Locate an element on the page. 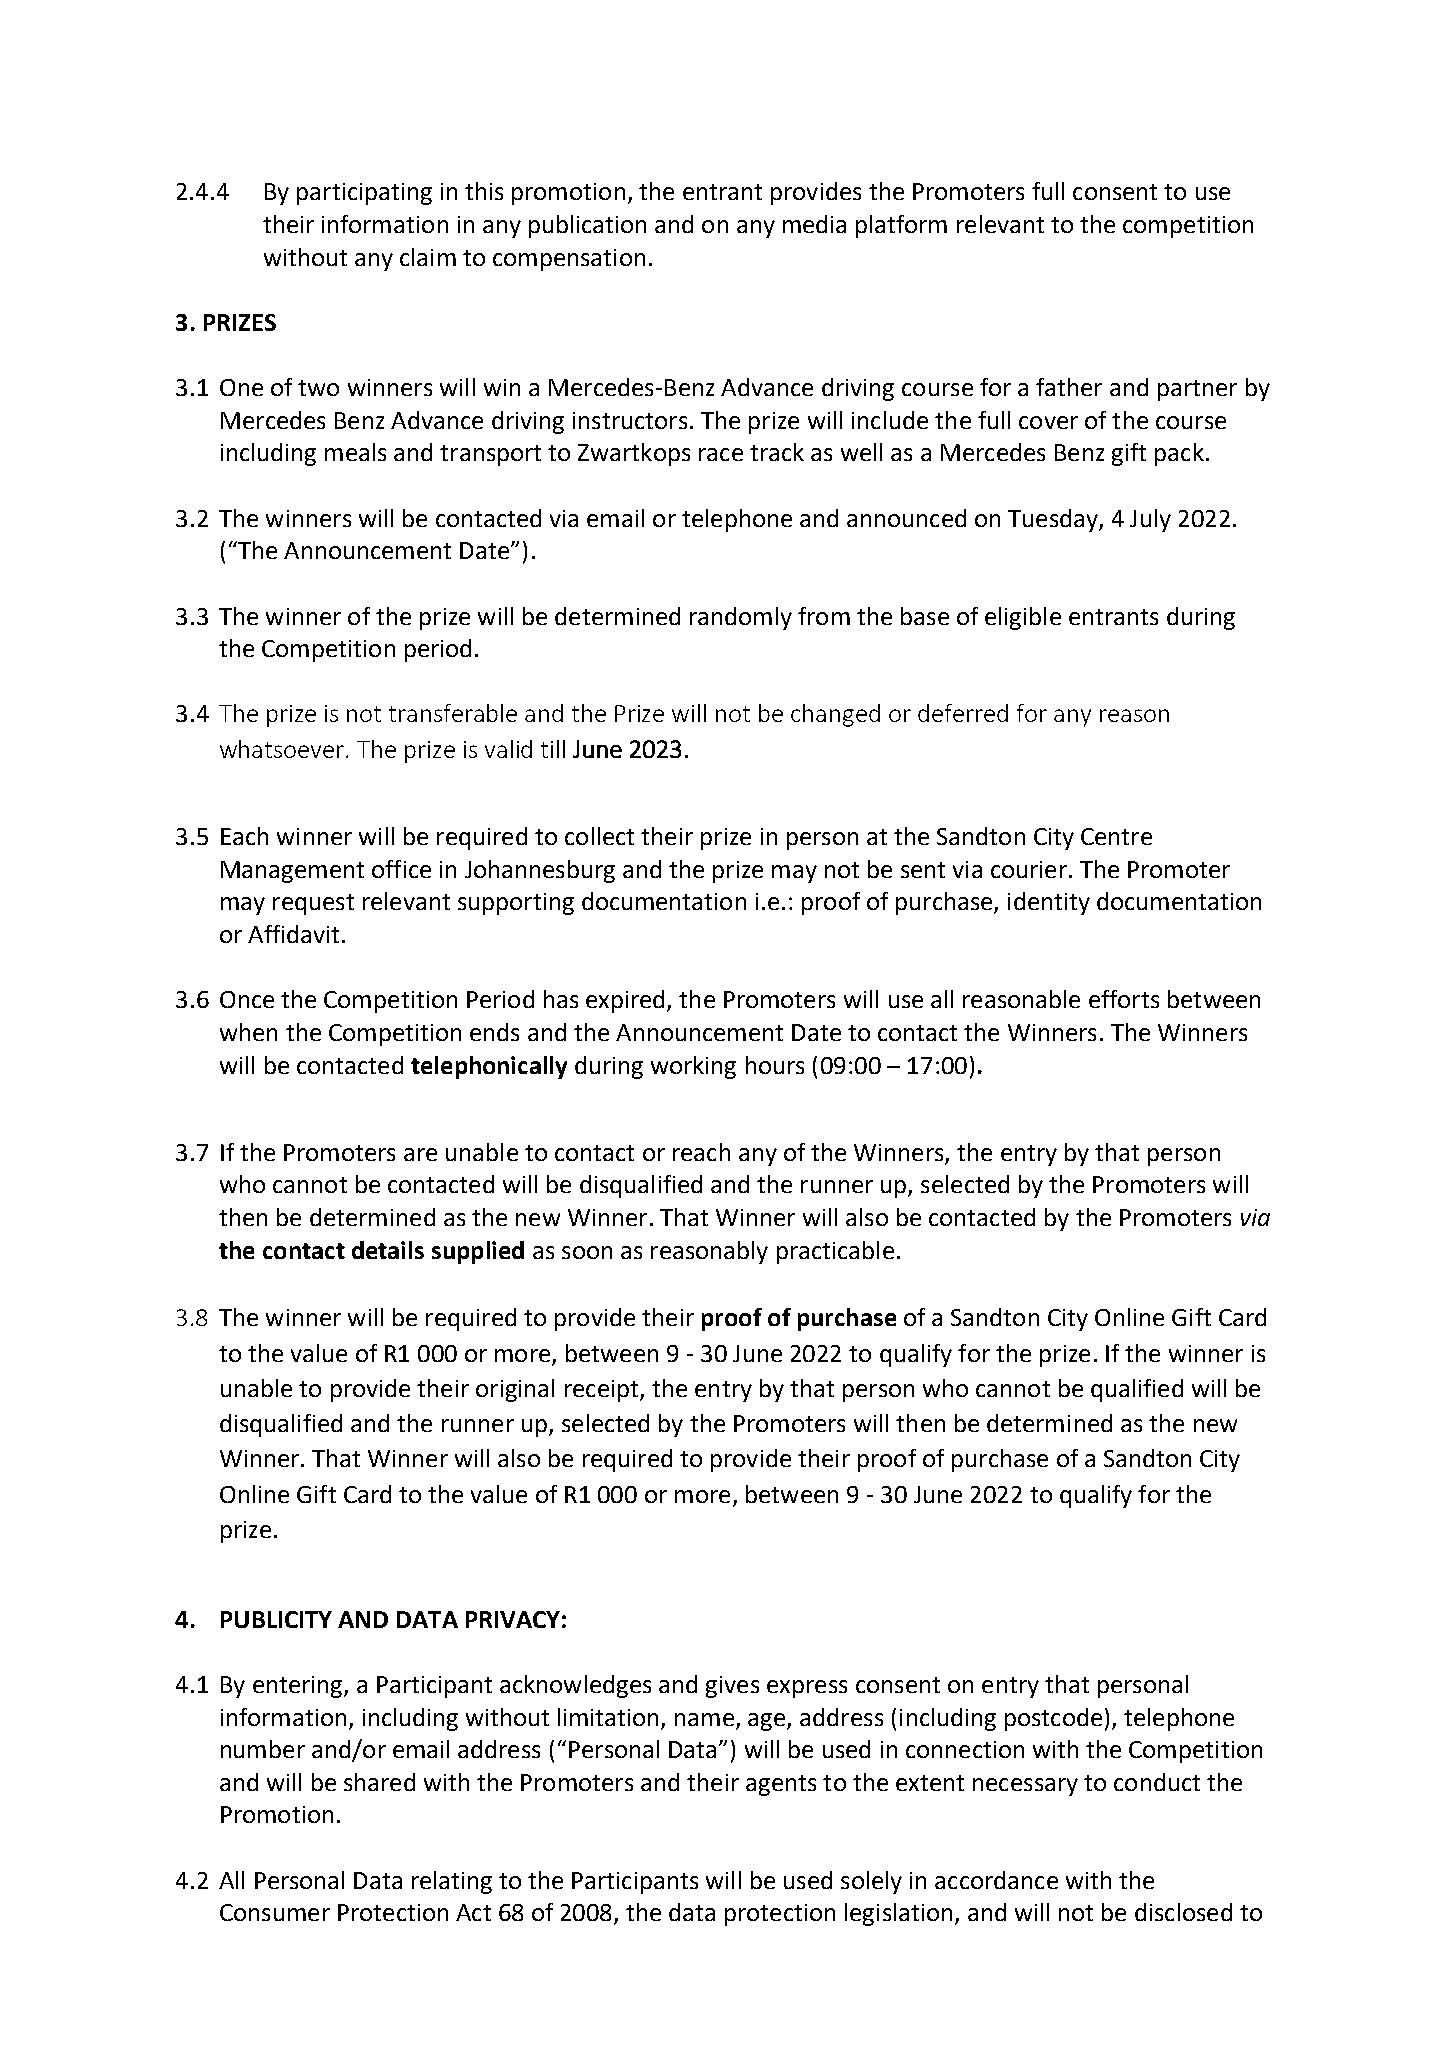 Image resolution: width=1447 pixels, height=2046 pixels. participating is located at coordinates (364, 194).
